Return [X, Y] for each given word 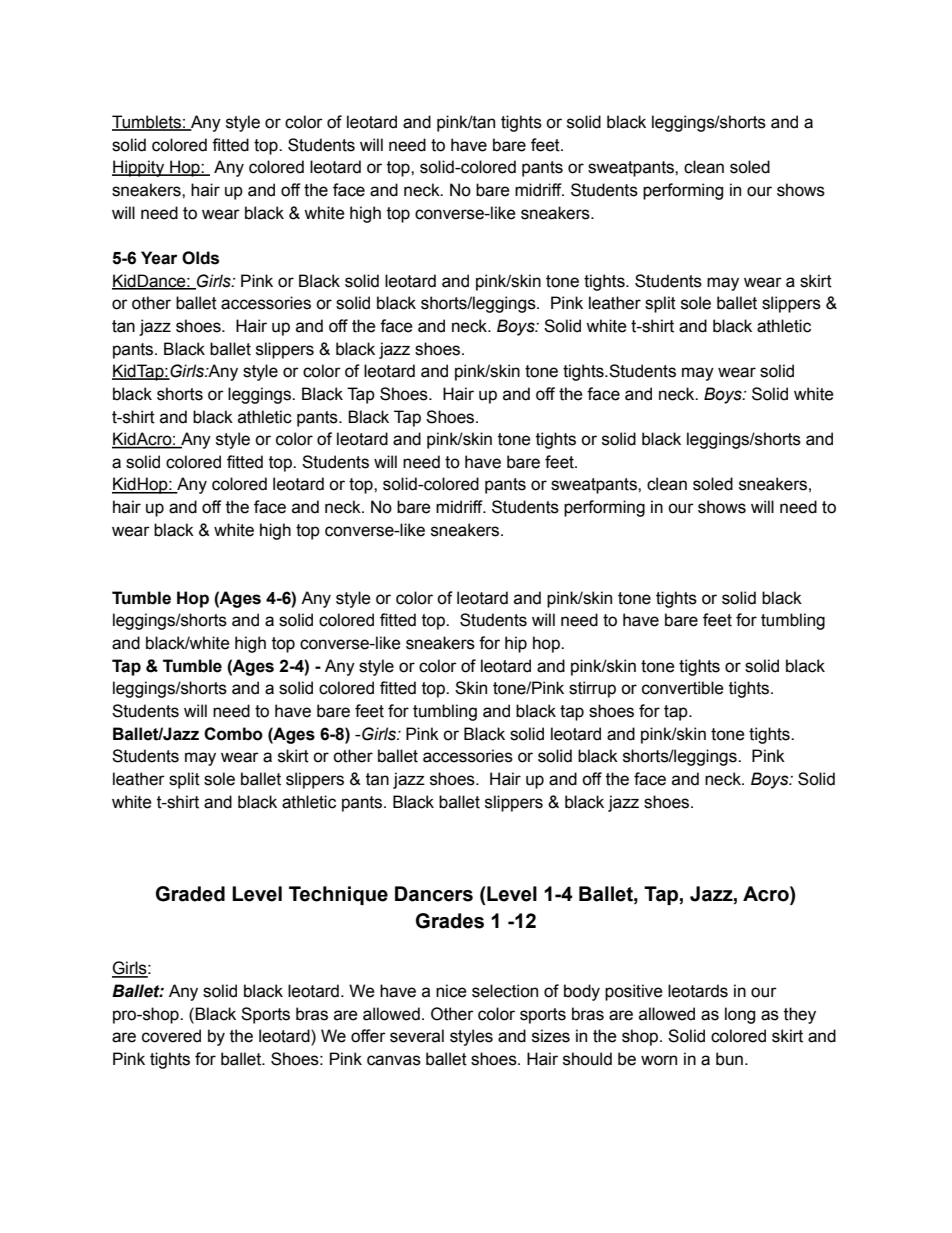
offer [368, 1036]
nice [451, 991]
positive [634, 992]
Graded [190, 894]
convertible [683, 688]
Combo [233, 734]
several [417, 1036]
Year [159, 258]
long [740, 1015]
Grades [450, 921]
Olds [200, 258]
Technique [338, 895]
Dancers [434, 894]
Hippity [139, 168]
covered [171, 1036]
